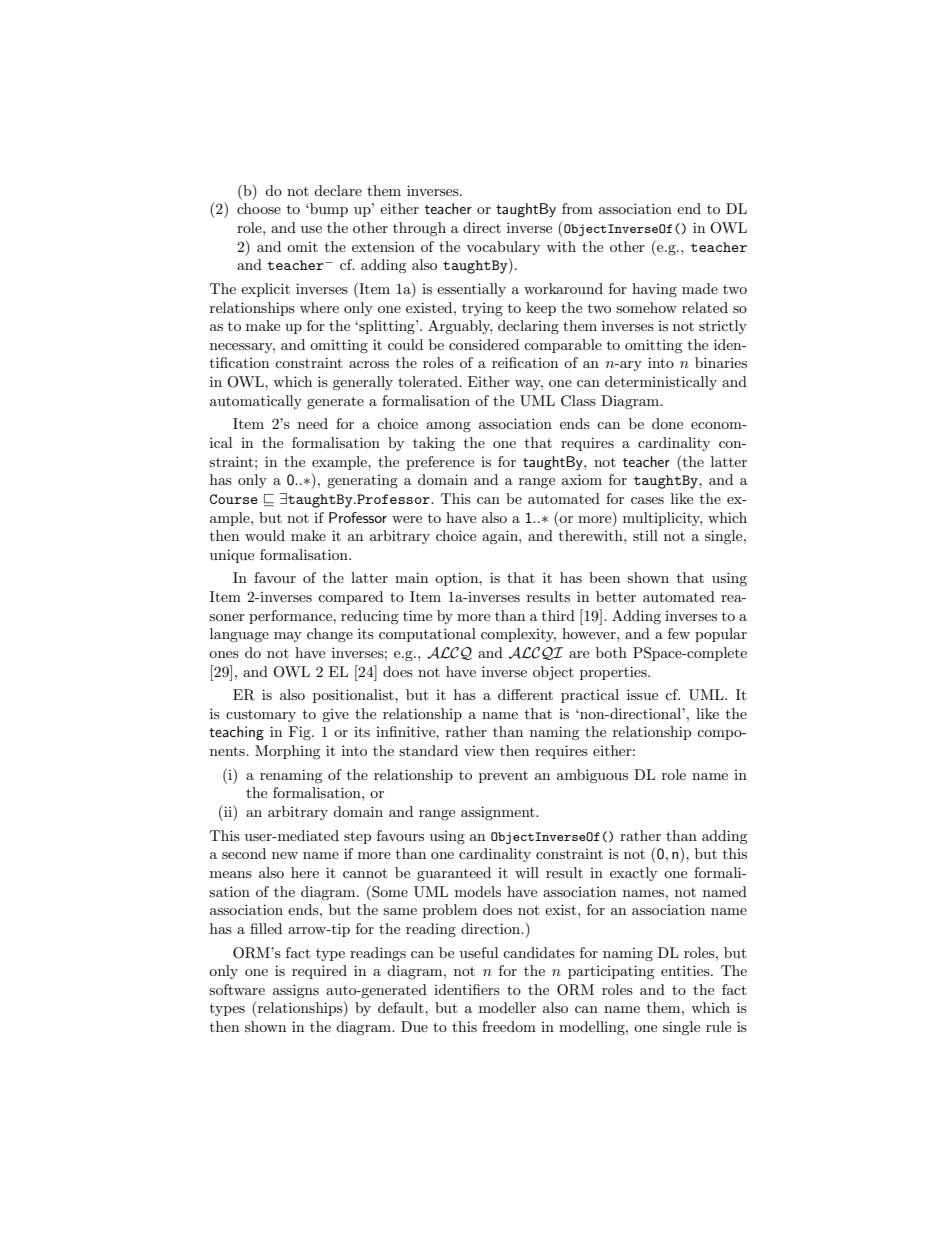 This screenshot has width=952, height=1233. What do you see at coordinates (577, 208) in the screenshot?
I see `from` at bounding box center [577, 208].
